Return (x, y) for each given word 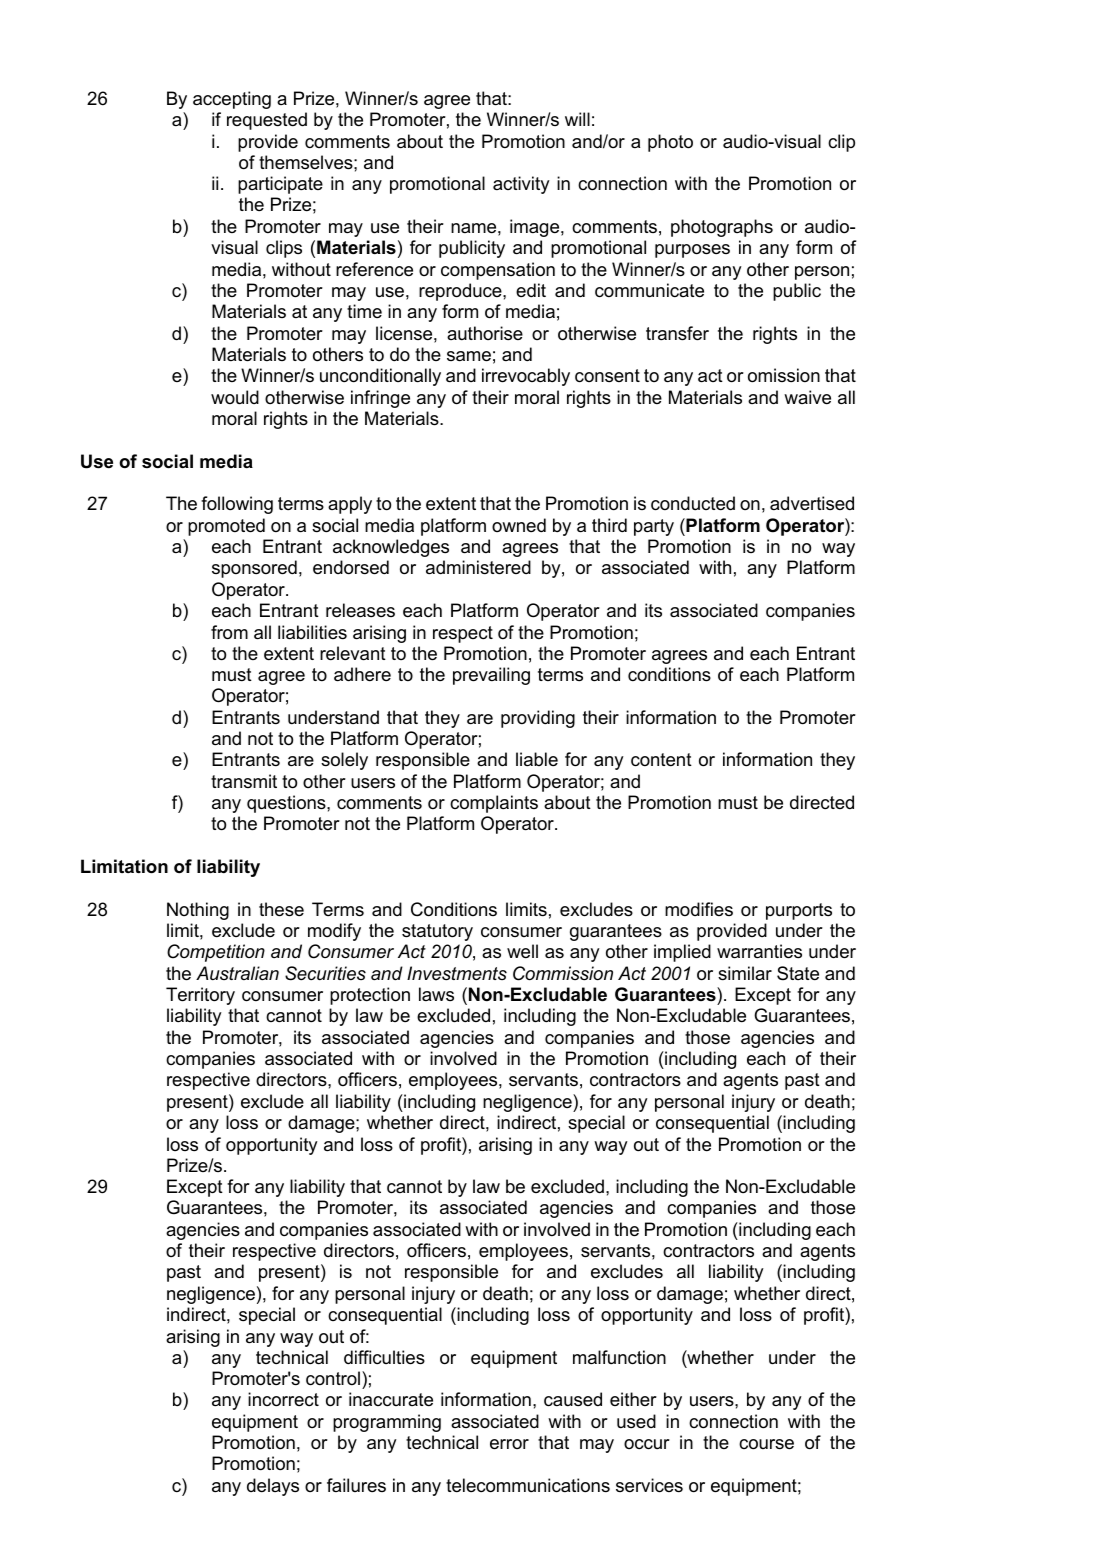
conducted (693, 503)
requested (267, 121)
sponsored (254, 569)
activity (521, 185)
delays (273, 1487)
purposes (692, 251)
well (522, 951)
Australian (237, 973)
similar (745, 973)
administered (478, 567)
